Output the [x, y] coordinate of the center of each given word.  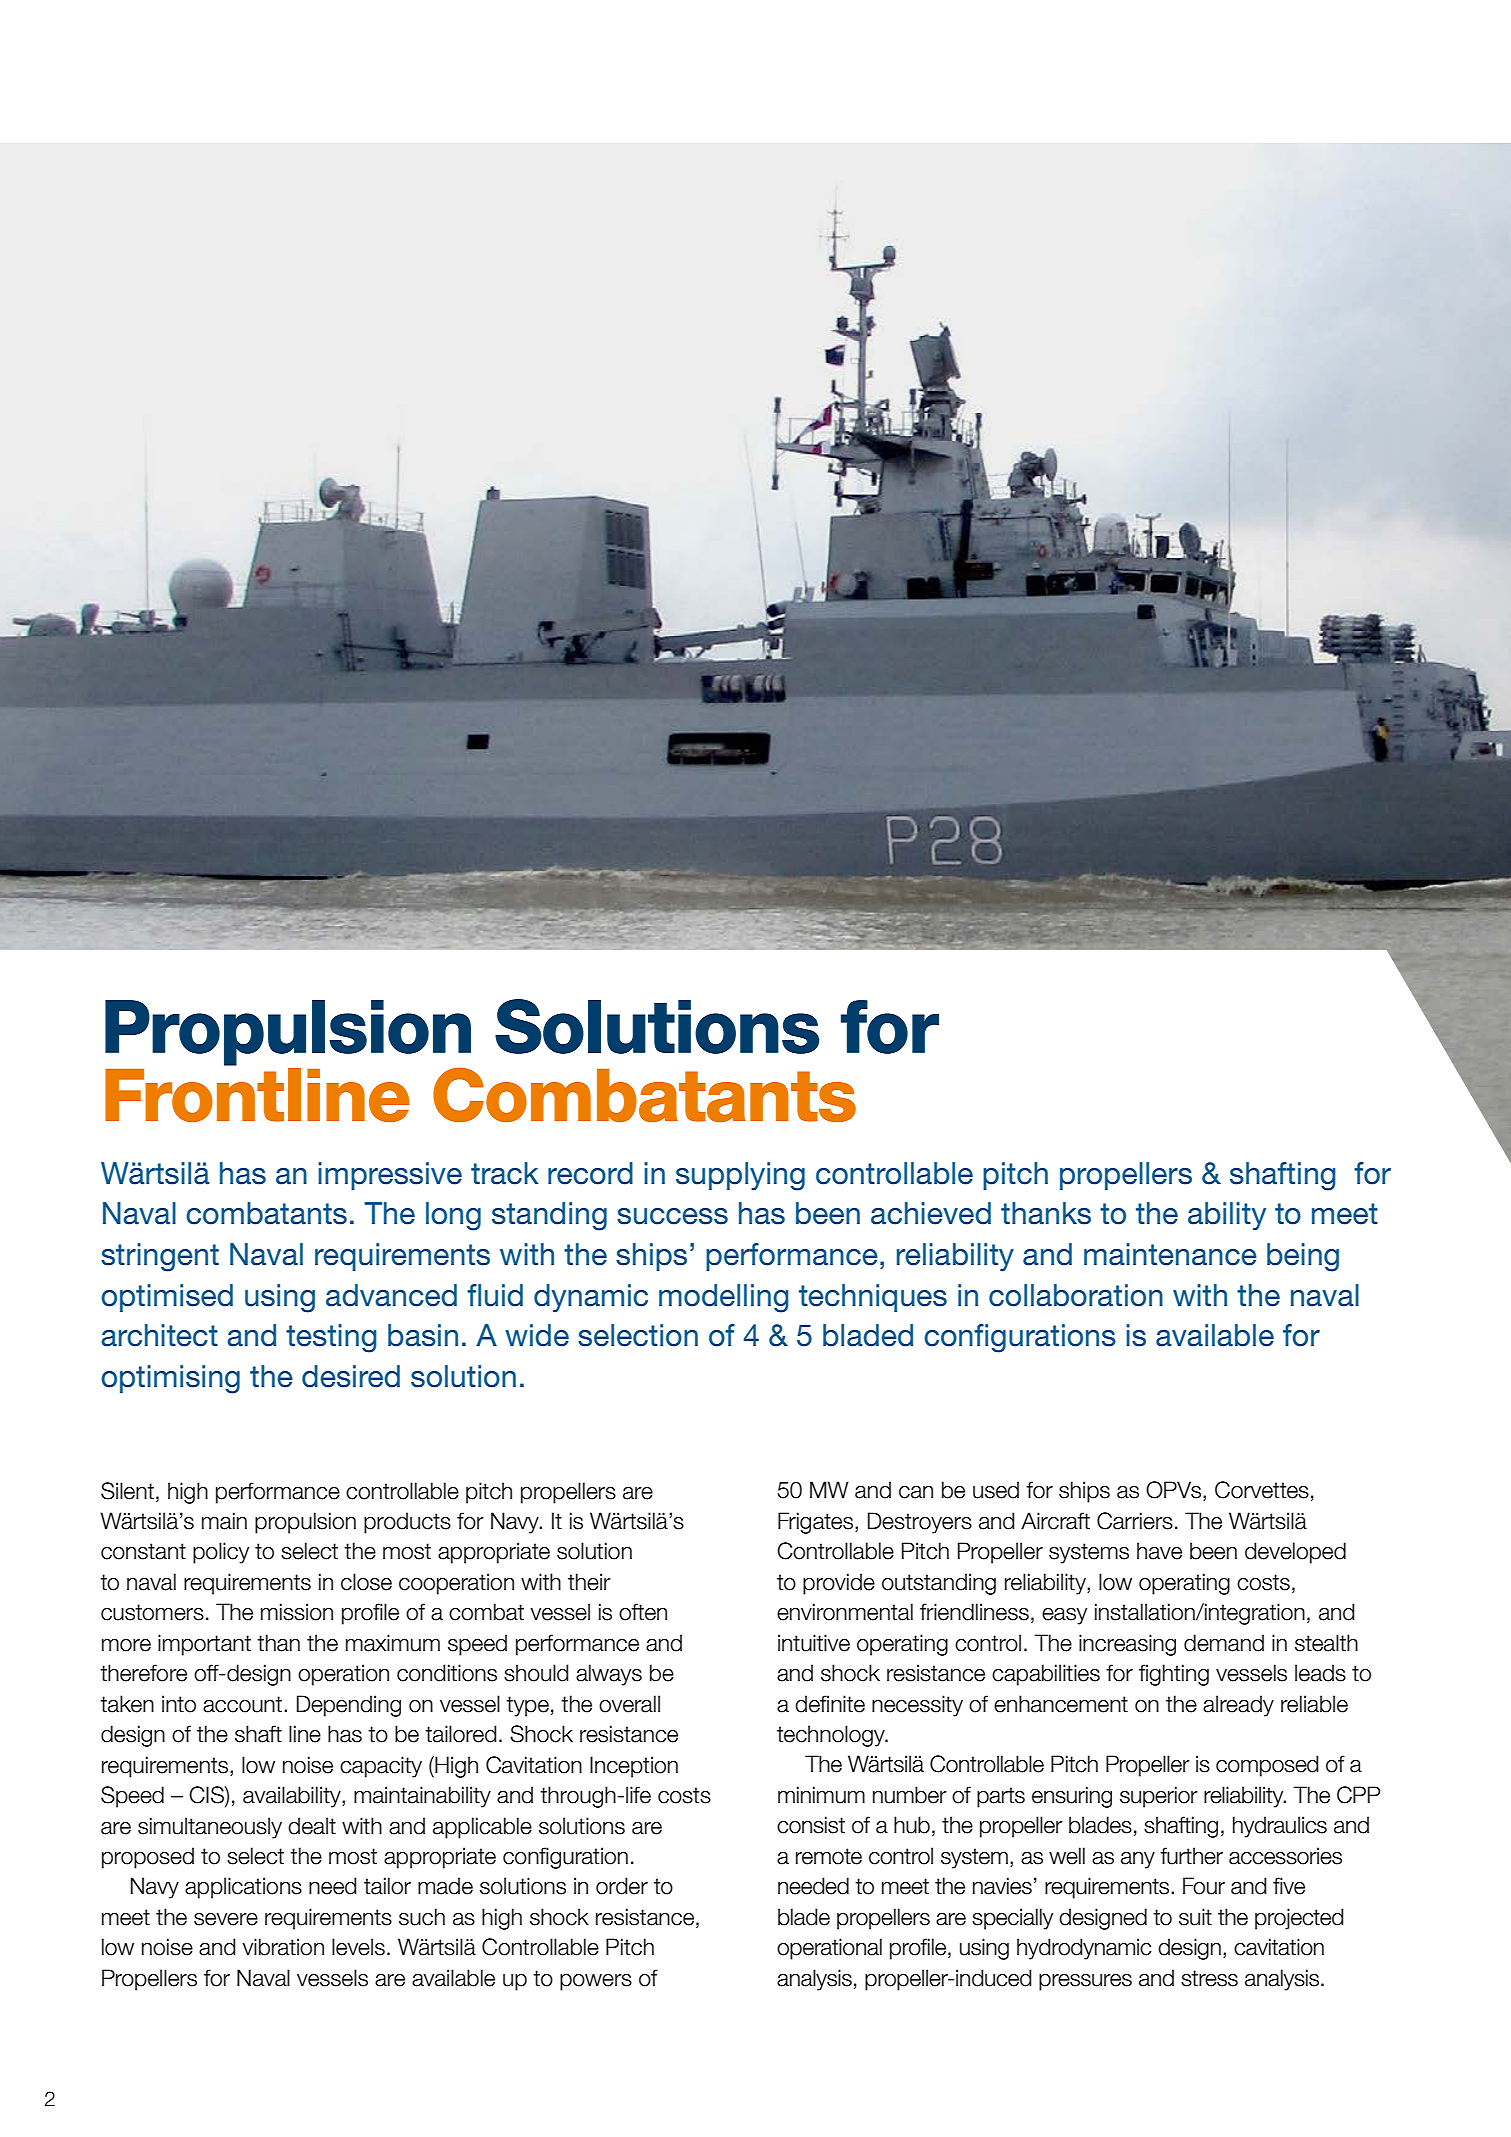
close [366, 1582]
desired [351, 1376]
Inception [634, 1767]
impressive [390, 1176]
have [1159, 1551]
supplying [740, 1176]
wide [537, 1335]
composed [1267, 1766]
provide [839, 1584]
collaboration [1076, 1295]
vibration [283, 1947]
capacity [381, 1767]
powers [596, 1982]
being [1303, 1257]
